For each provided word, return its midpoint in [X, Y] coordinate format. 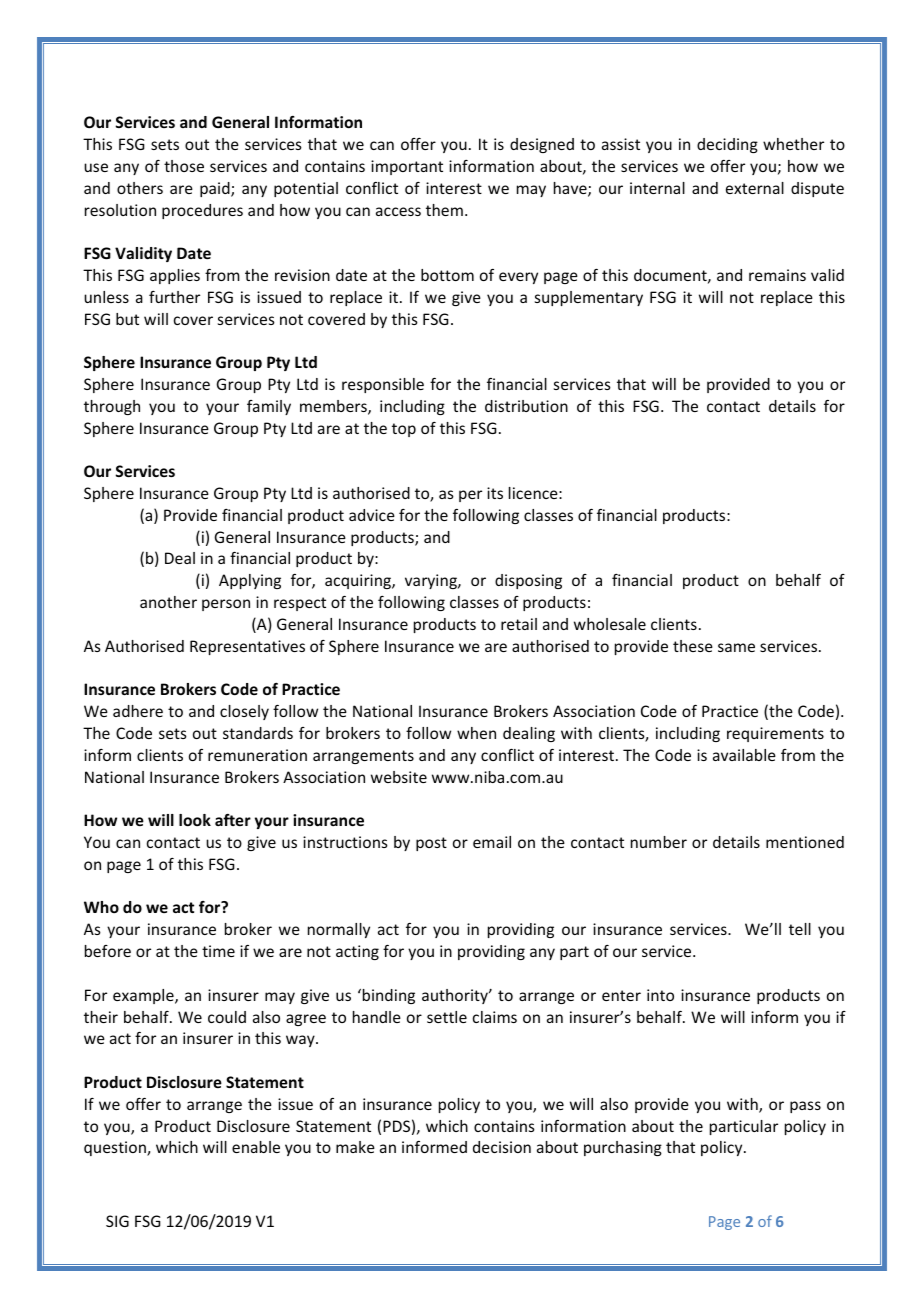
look [195, 820]
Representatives [247, 647]
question [116, 1148]
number [659, 842]
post [431, 844]
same [736, 647]
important [407, 167]
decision [502, 1147]
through [112, 407]
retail [519, 624]
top [404, 430]
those [184, 166]
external [755, 188]
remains [777, 275]
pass [805, 1107]
